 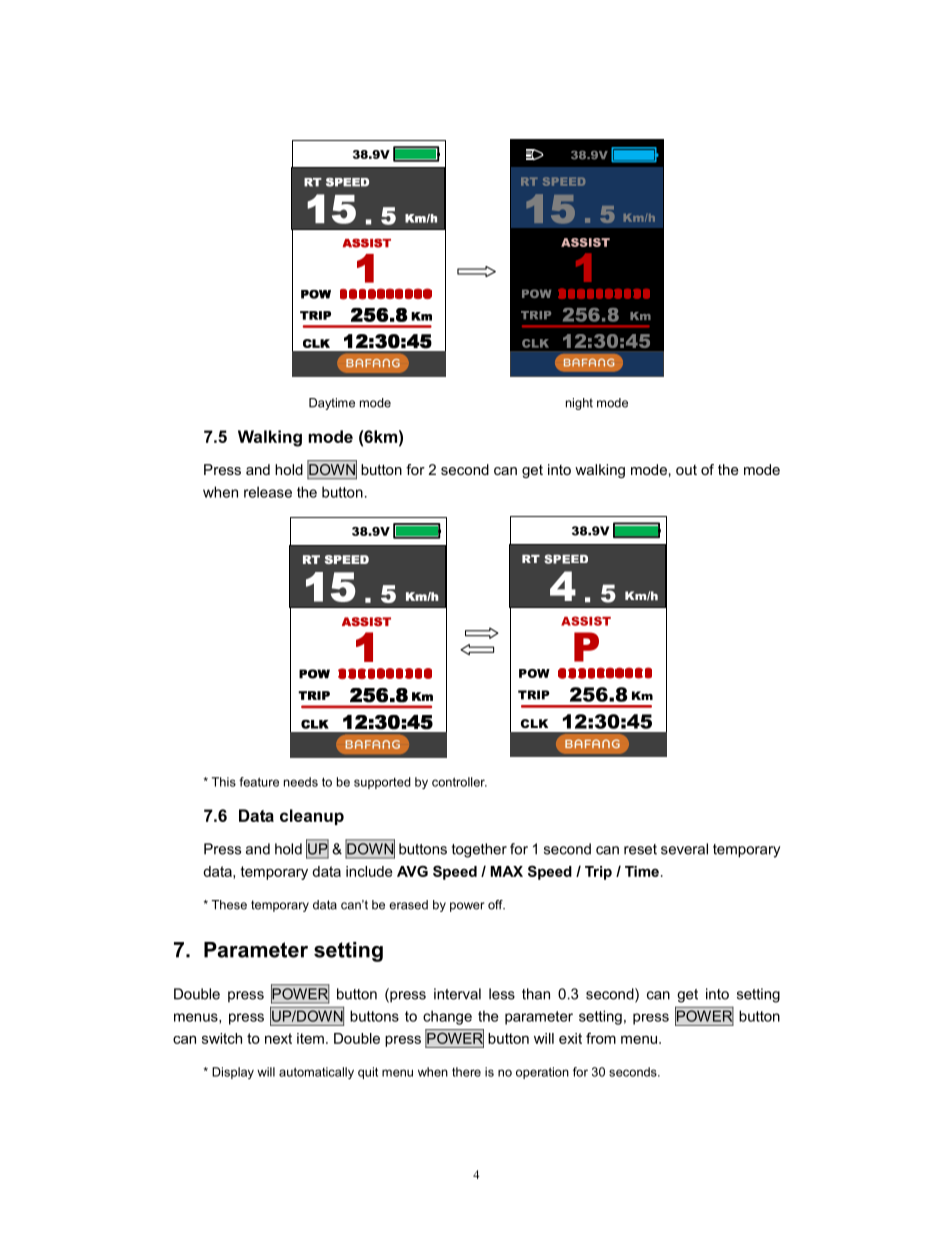 I want to click on controller, so click(x=459, y=782).
